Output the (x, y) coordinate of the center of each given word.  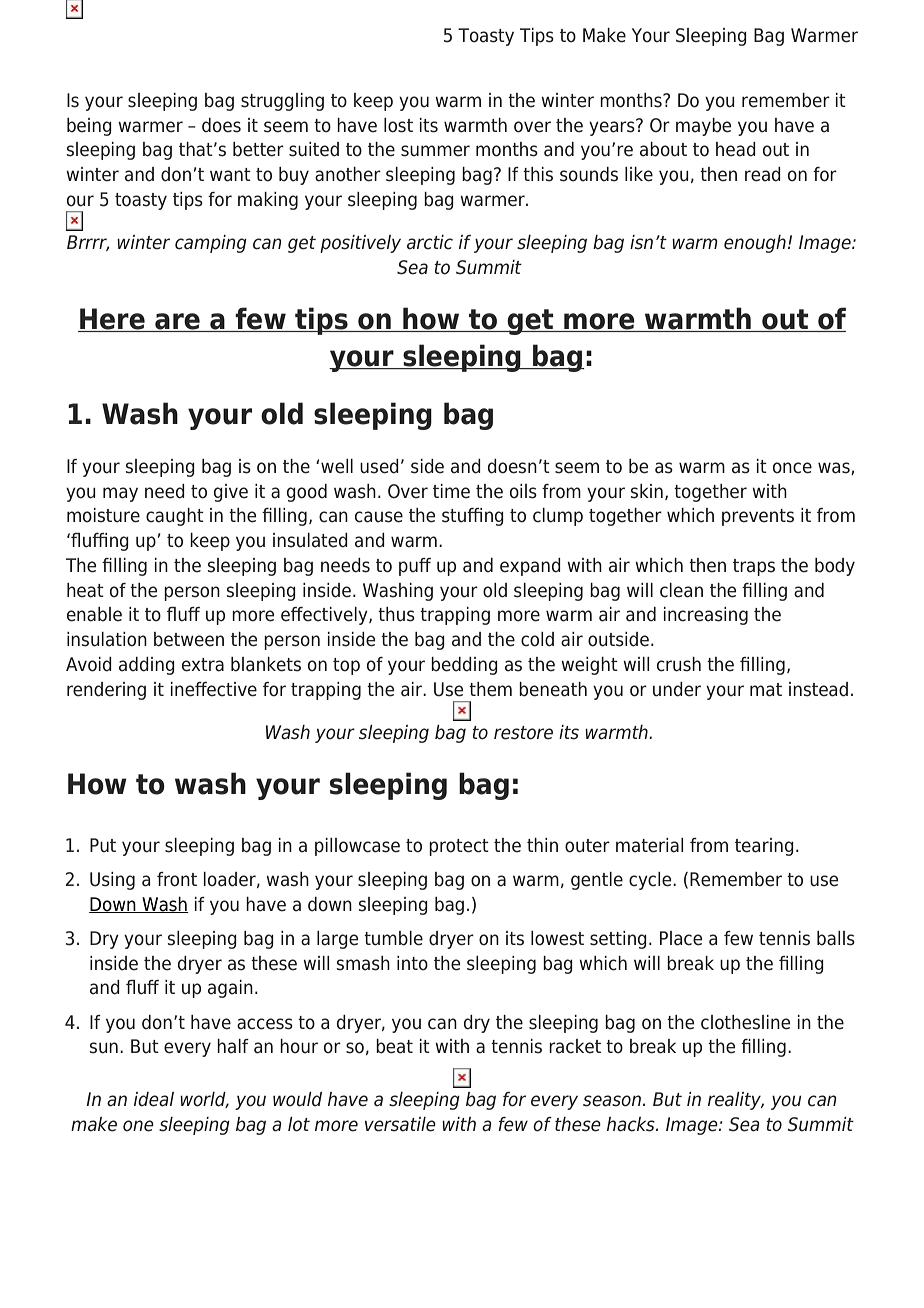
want (230, 175)
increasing (706, 616)
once (792, 468)
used (379, 466)
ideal (154, 1099)
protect (459, 847)
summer (435, 151)
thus (396, 614)
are (177, 322)
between (189, 639)
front (177, 879)
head (736, 149)
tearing (764, 847)
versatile (400, 1124)
